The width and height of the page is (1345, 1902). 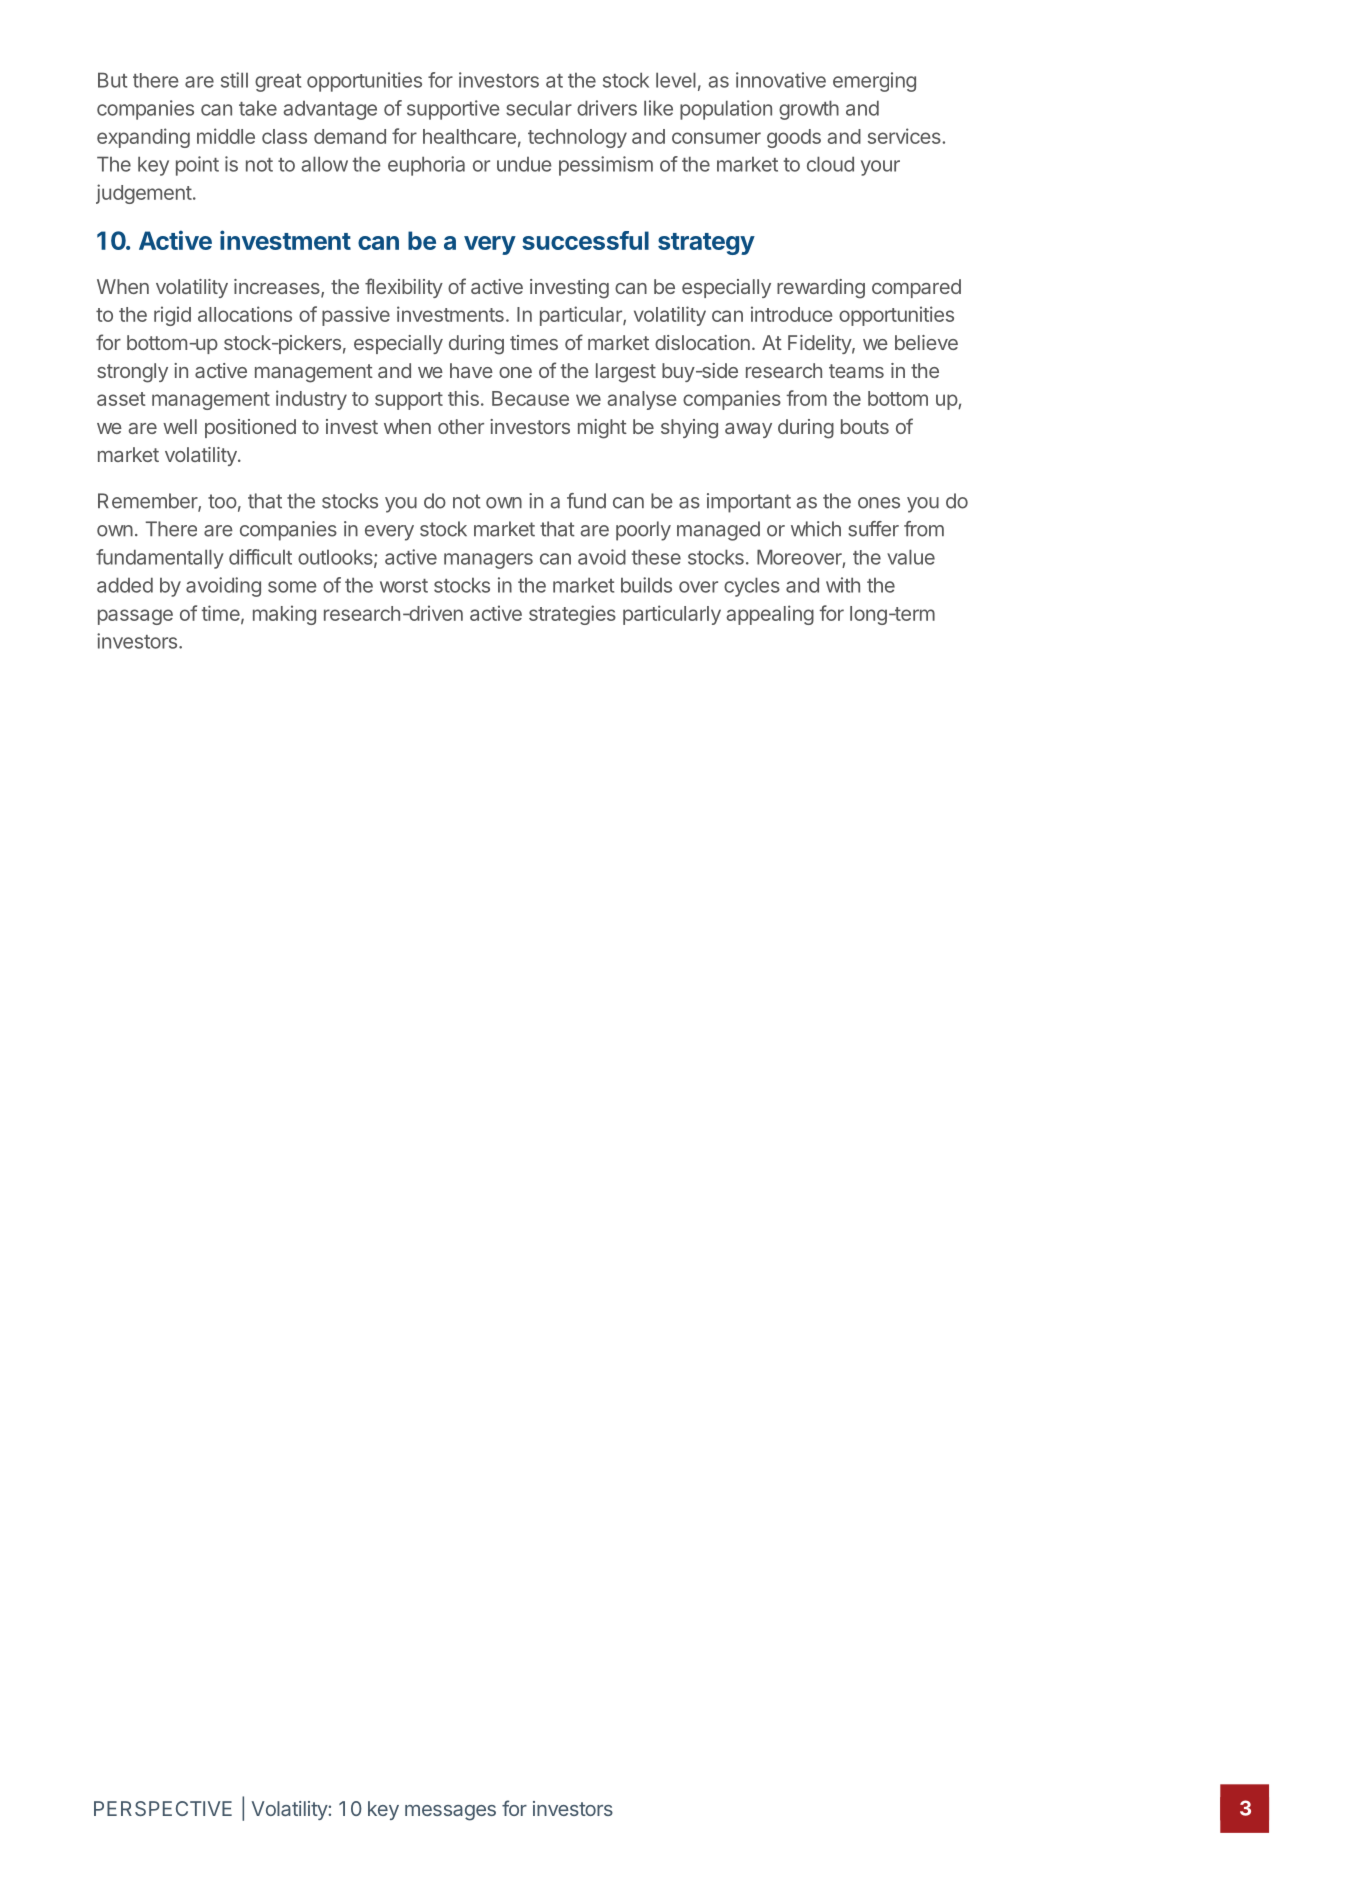 I want to click on Because, so click(x=530, y=398).
